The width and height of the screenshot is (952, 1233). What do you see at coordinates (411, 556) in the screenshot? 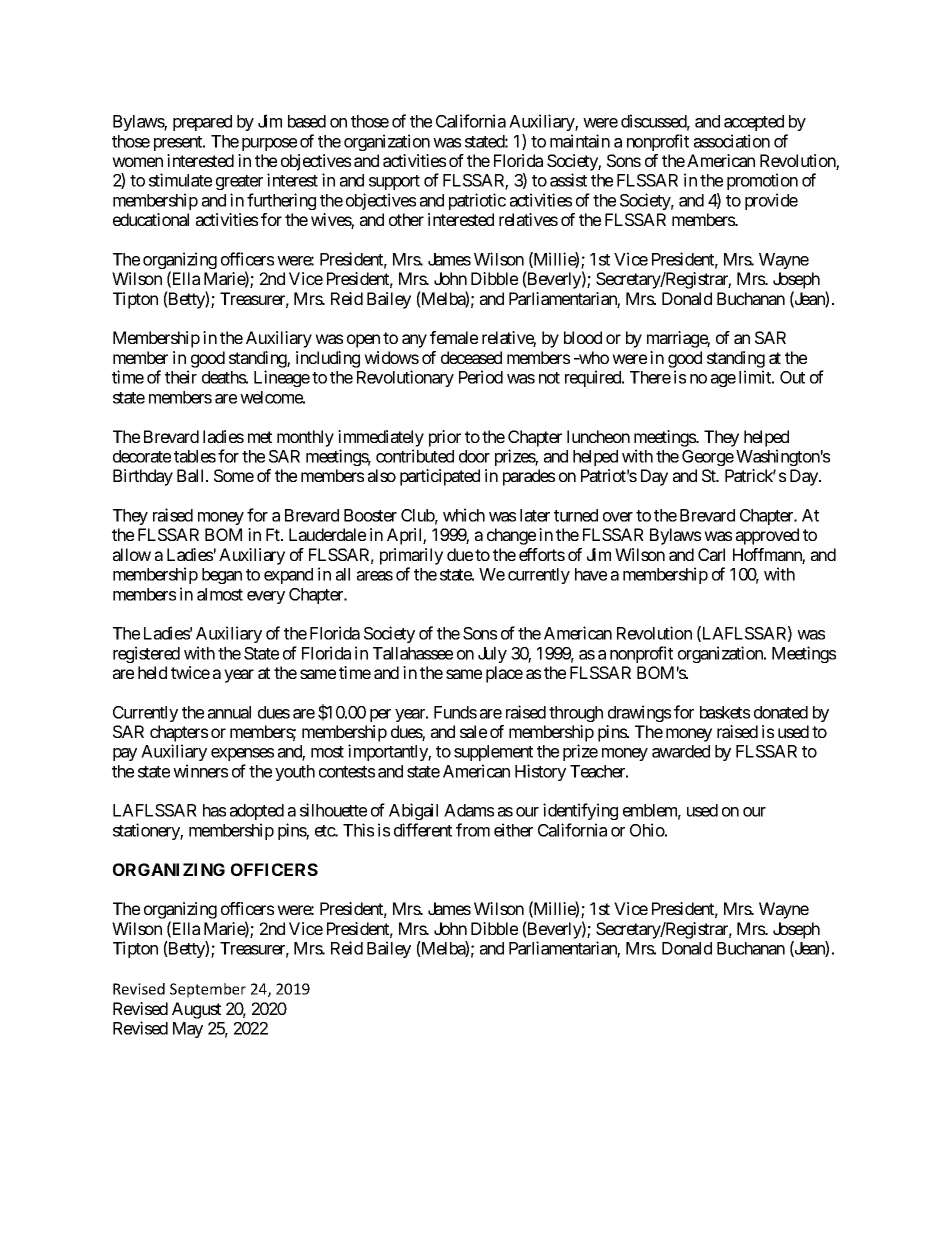
I see `primarily` at bounding box center [411, 556].
